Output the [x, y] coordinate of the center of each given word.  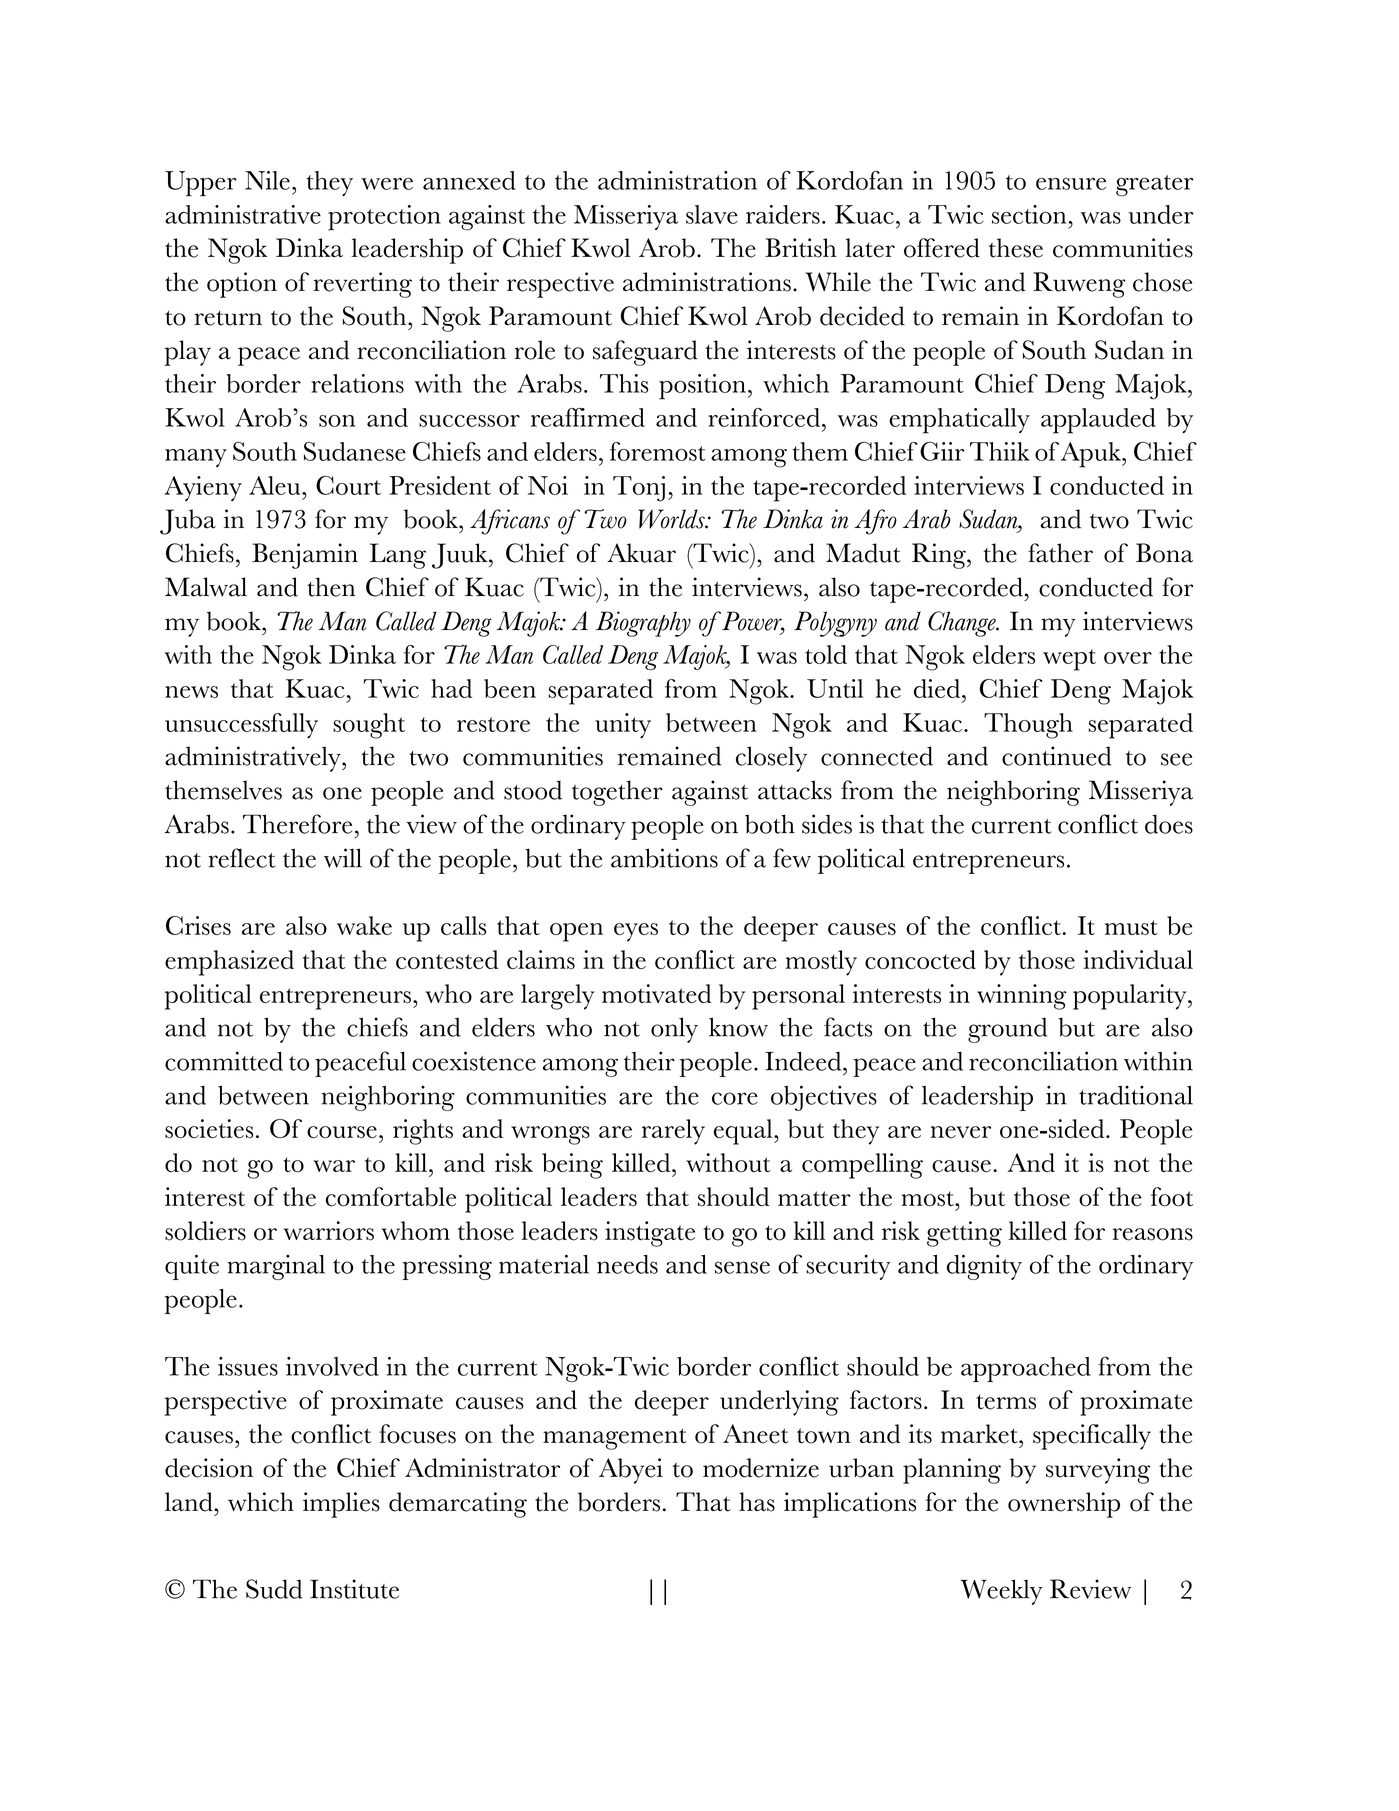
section [1030, 214]
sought [369, 726]
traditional [1136, 1095]
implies [341, 1505]
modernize [761, 1468]
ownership [1064, 1505]
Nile [267, 180]
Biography [643, 624]
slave [712, 214]
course [342, 1132]
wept [1069, 660]
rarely [673, 1132]
